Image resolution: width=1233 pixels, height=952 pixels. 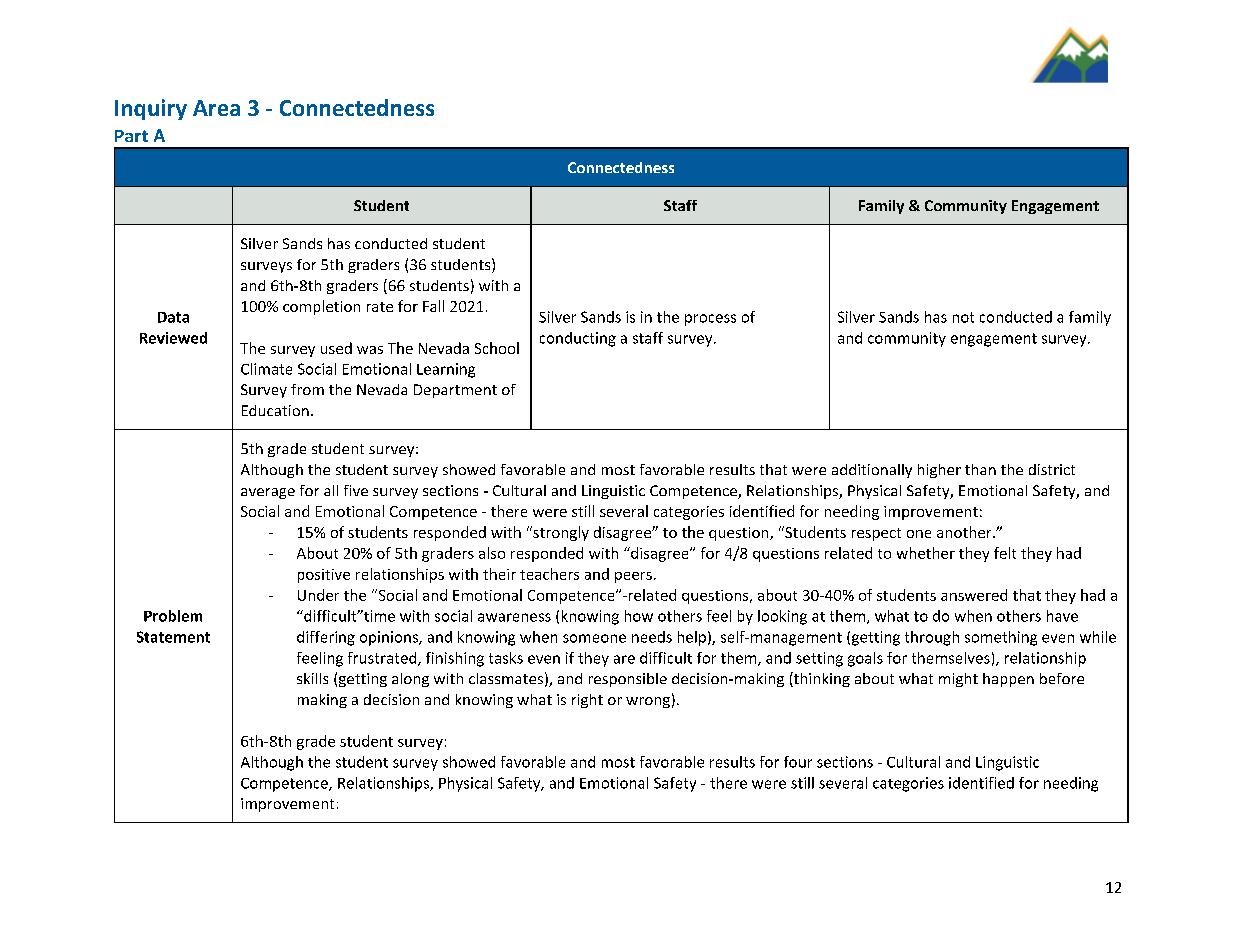 What do you see at coordinates (216, 108) in the screenshot?
I see `Area` at bounding box center [216, 108].
